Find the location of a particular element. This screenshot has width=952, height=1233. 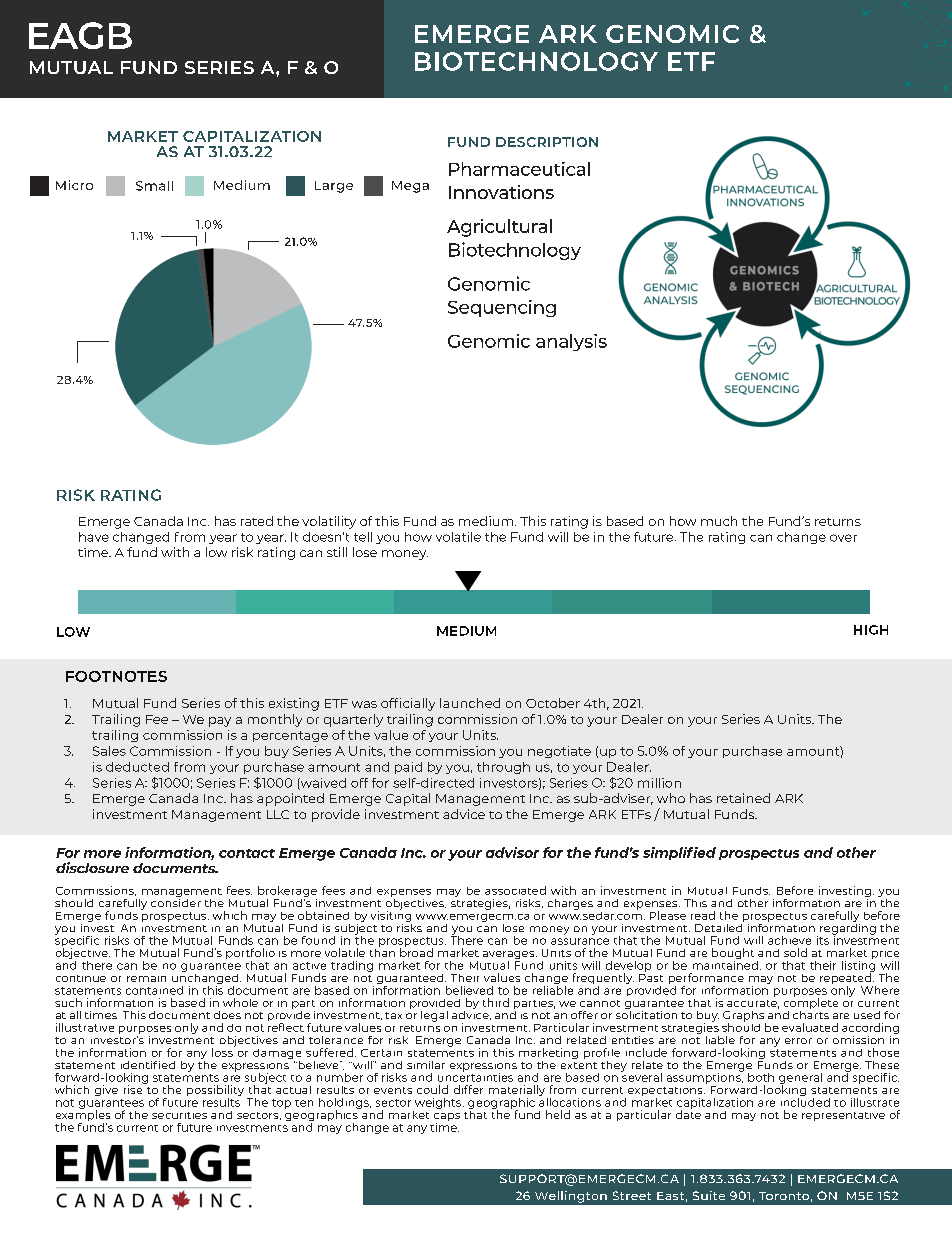

associated is located at coordinates (515, 890).
